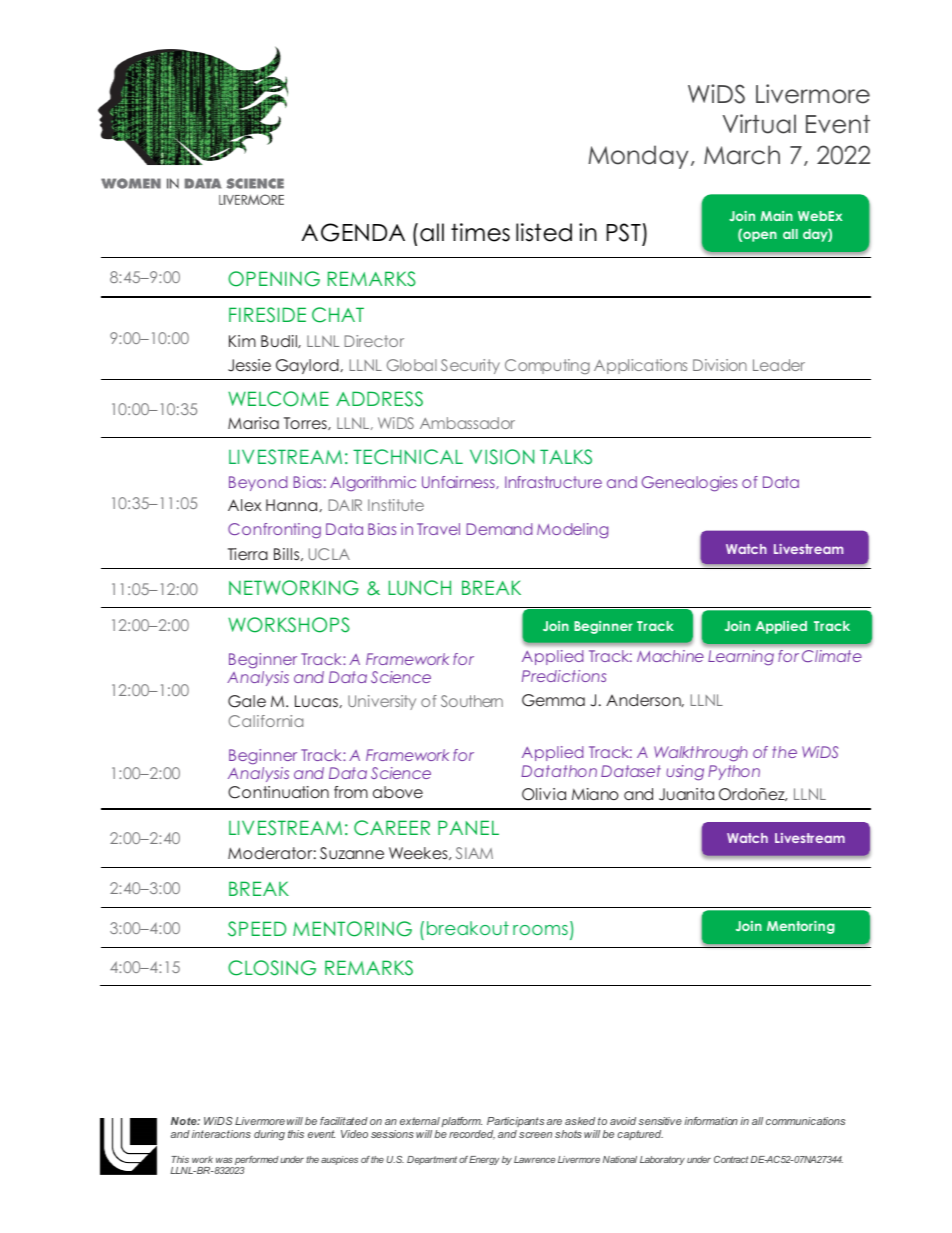 The height and width of the screenshot is (1233, 952). I want to click on Continuation, so click(278, 792).
